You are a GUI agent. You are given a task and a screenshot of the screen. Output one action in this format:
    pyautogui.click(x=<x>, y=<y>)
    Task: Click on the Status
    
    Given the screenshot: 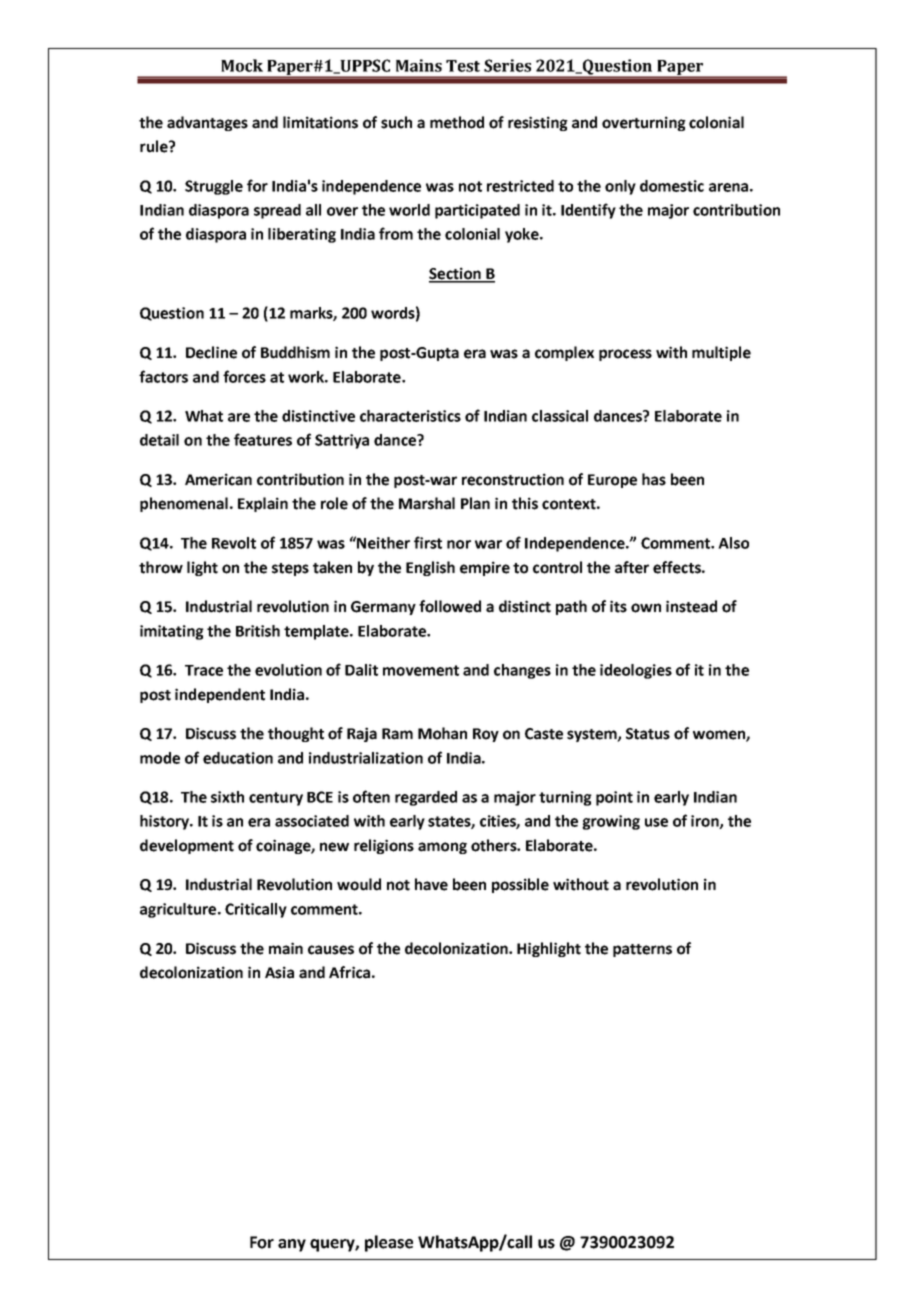 What is the action you would take?
    pyautogui.click(x=648, y=734)
